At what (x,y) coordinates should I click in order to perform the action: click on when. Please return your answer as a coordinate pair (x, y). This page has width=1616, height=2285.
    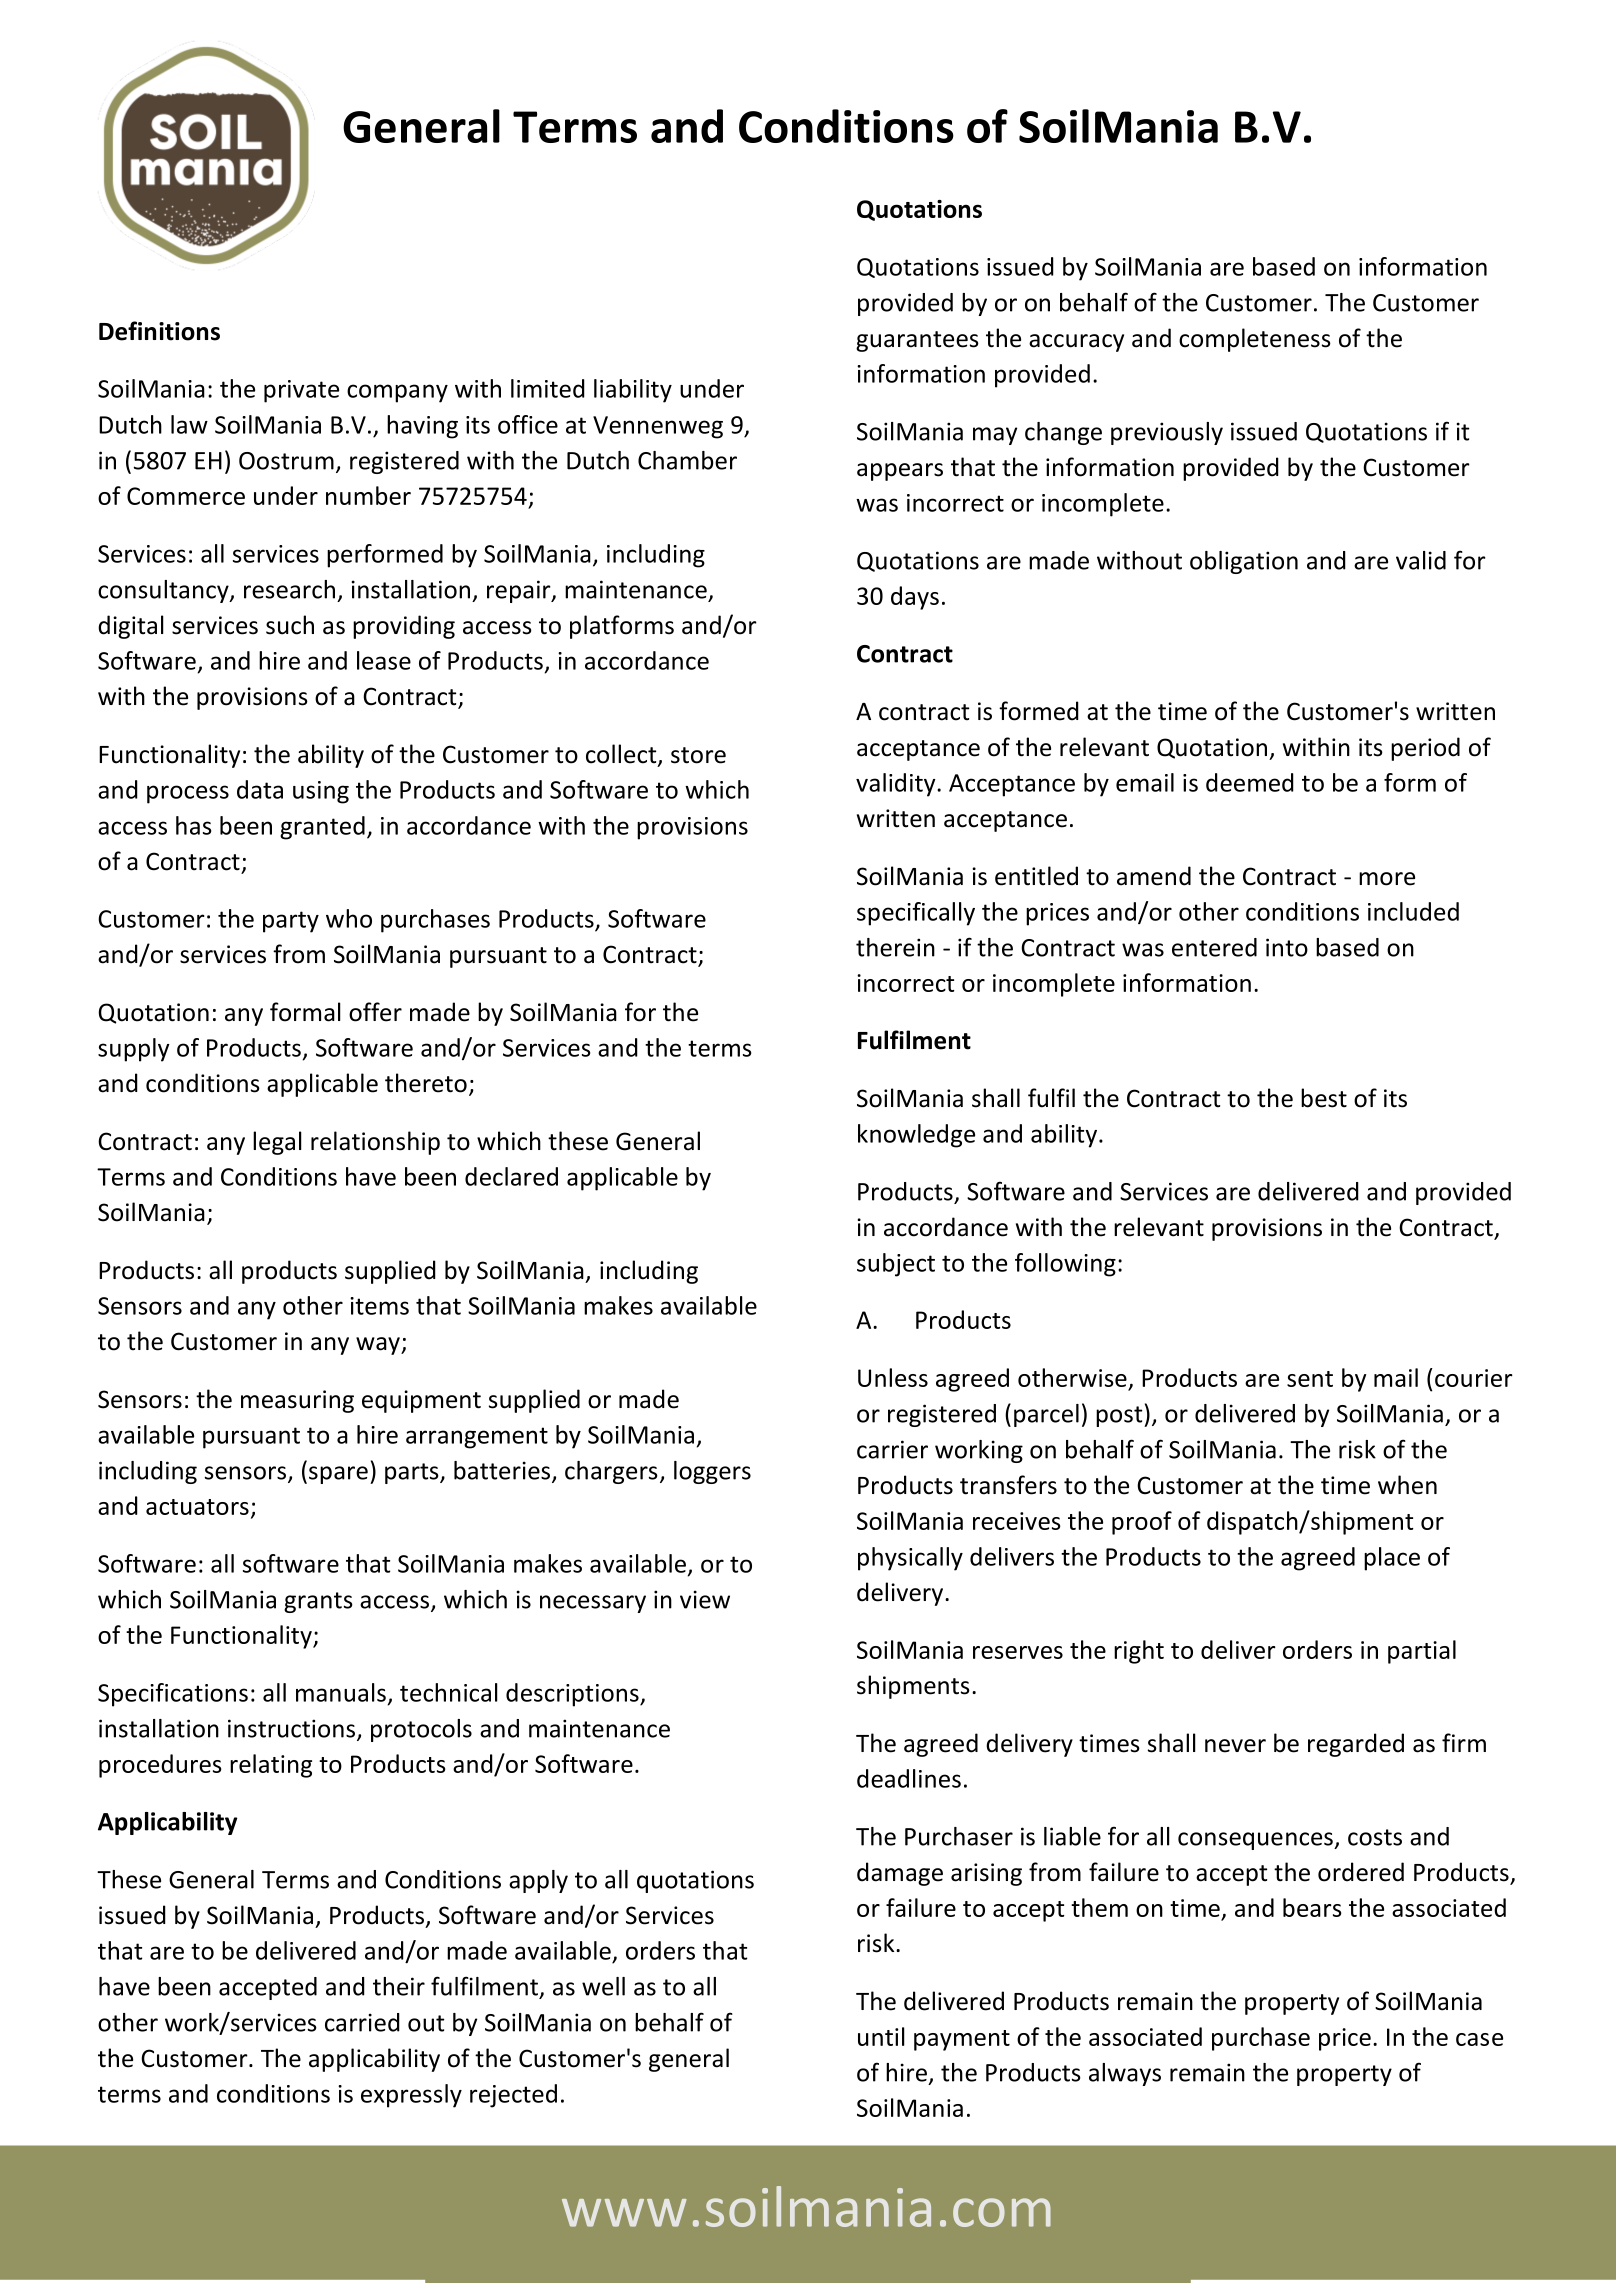
    Looking at the image, I should click on (1407, 1485).
